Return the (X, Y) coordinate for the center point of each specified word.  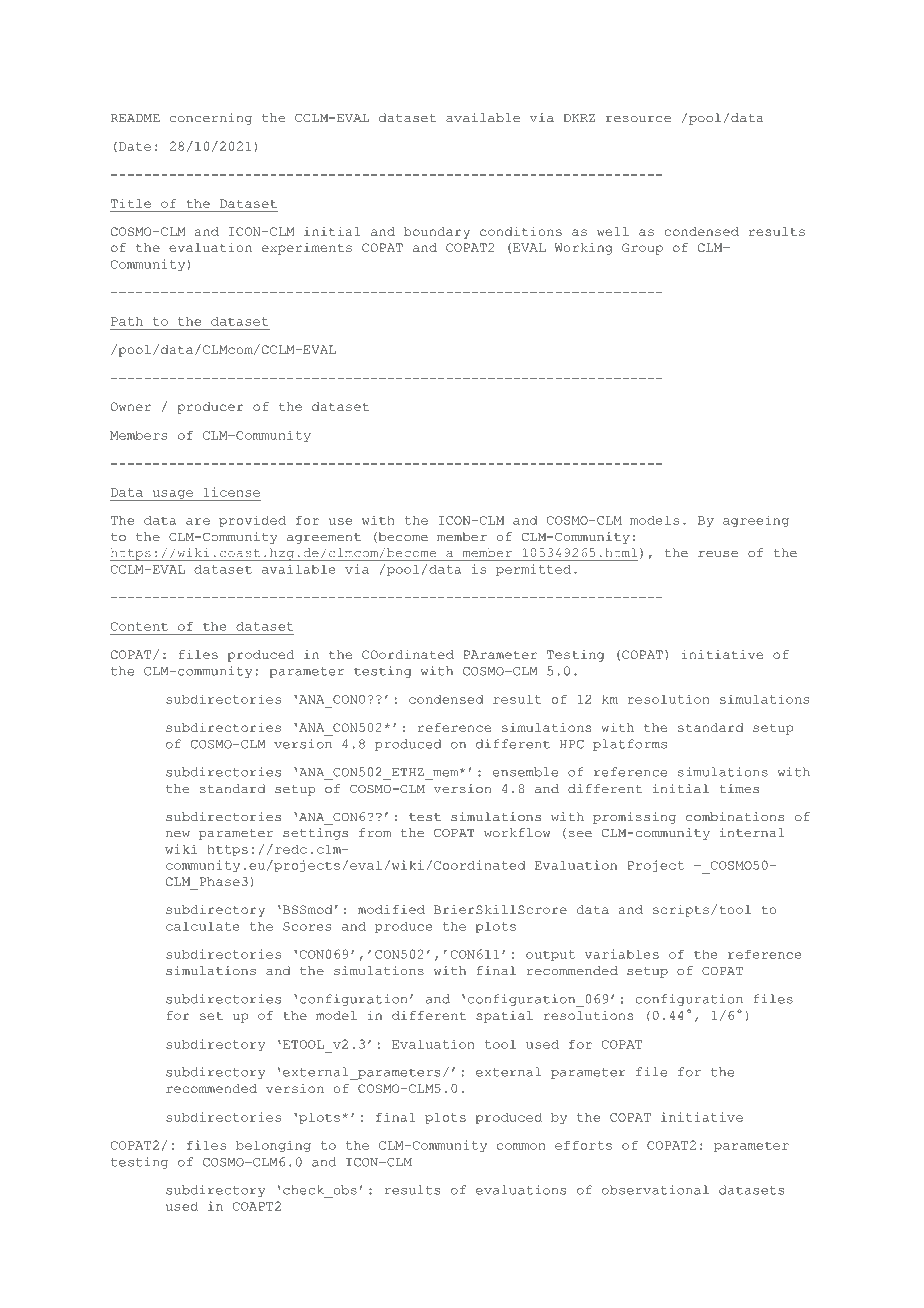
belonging (273, 1146)
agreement (324, 538)
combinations (735, 817)
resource (638, 119)
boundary (437, 233)
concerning (211, 119)
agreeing (756, 521)
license (231, 492)
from (375, 832)
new (178, 834)
